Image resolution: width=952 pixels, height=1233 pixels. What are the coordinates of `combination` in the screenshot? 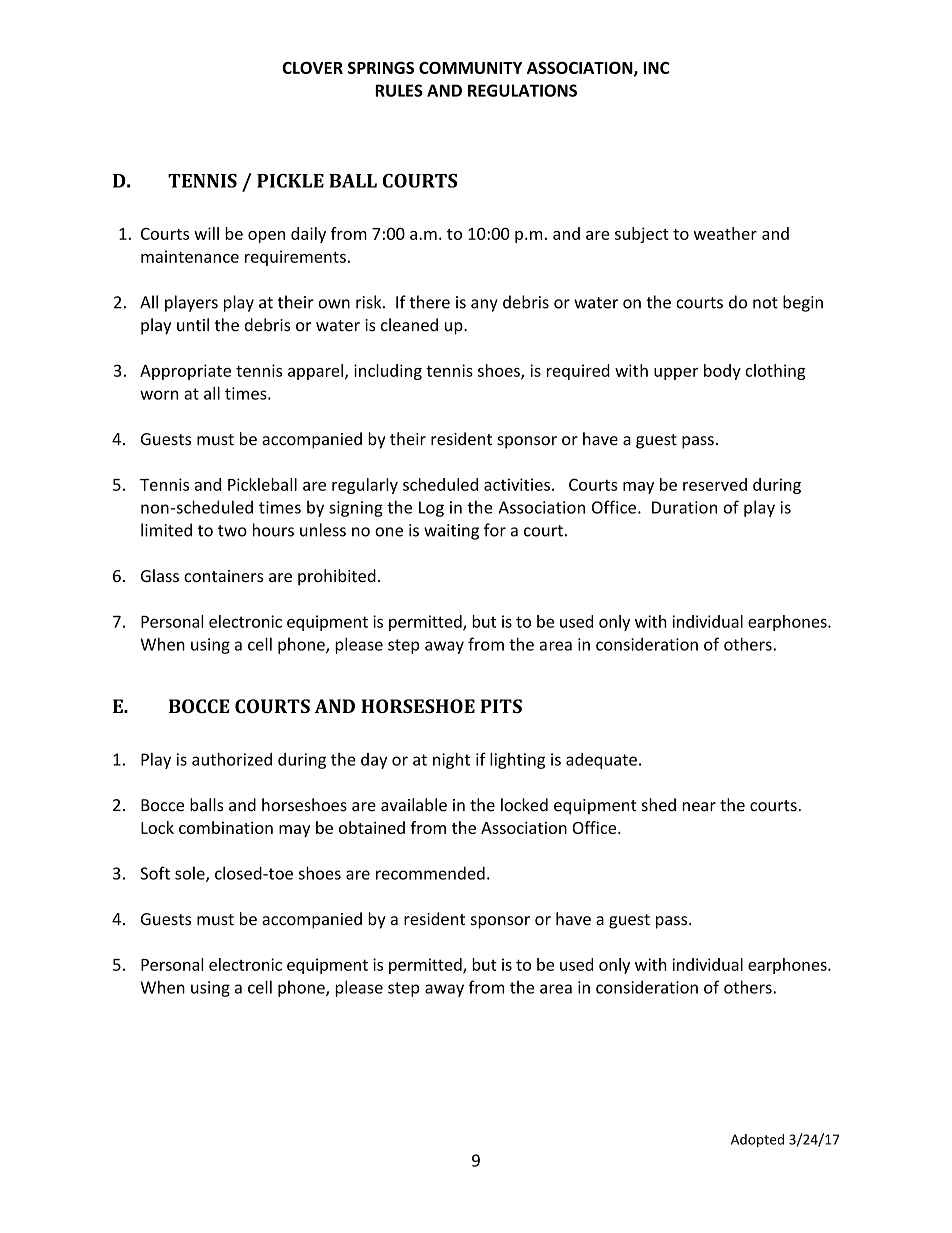 It's located at (226, 827).
